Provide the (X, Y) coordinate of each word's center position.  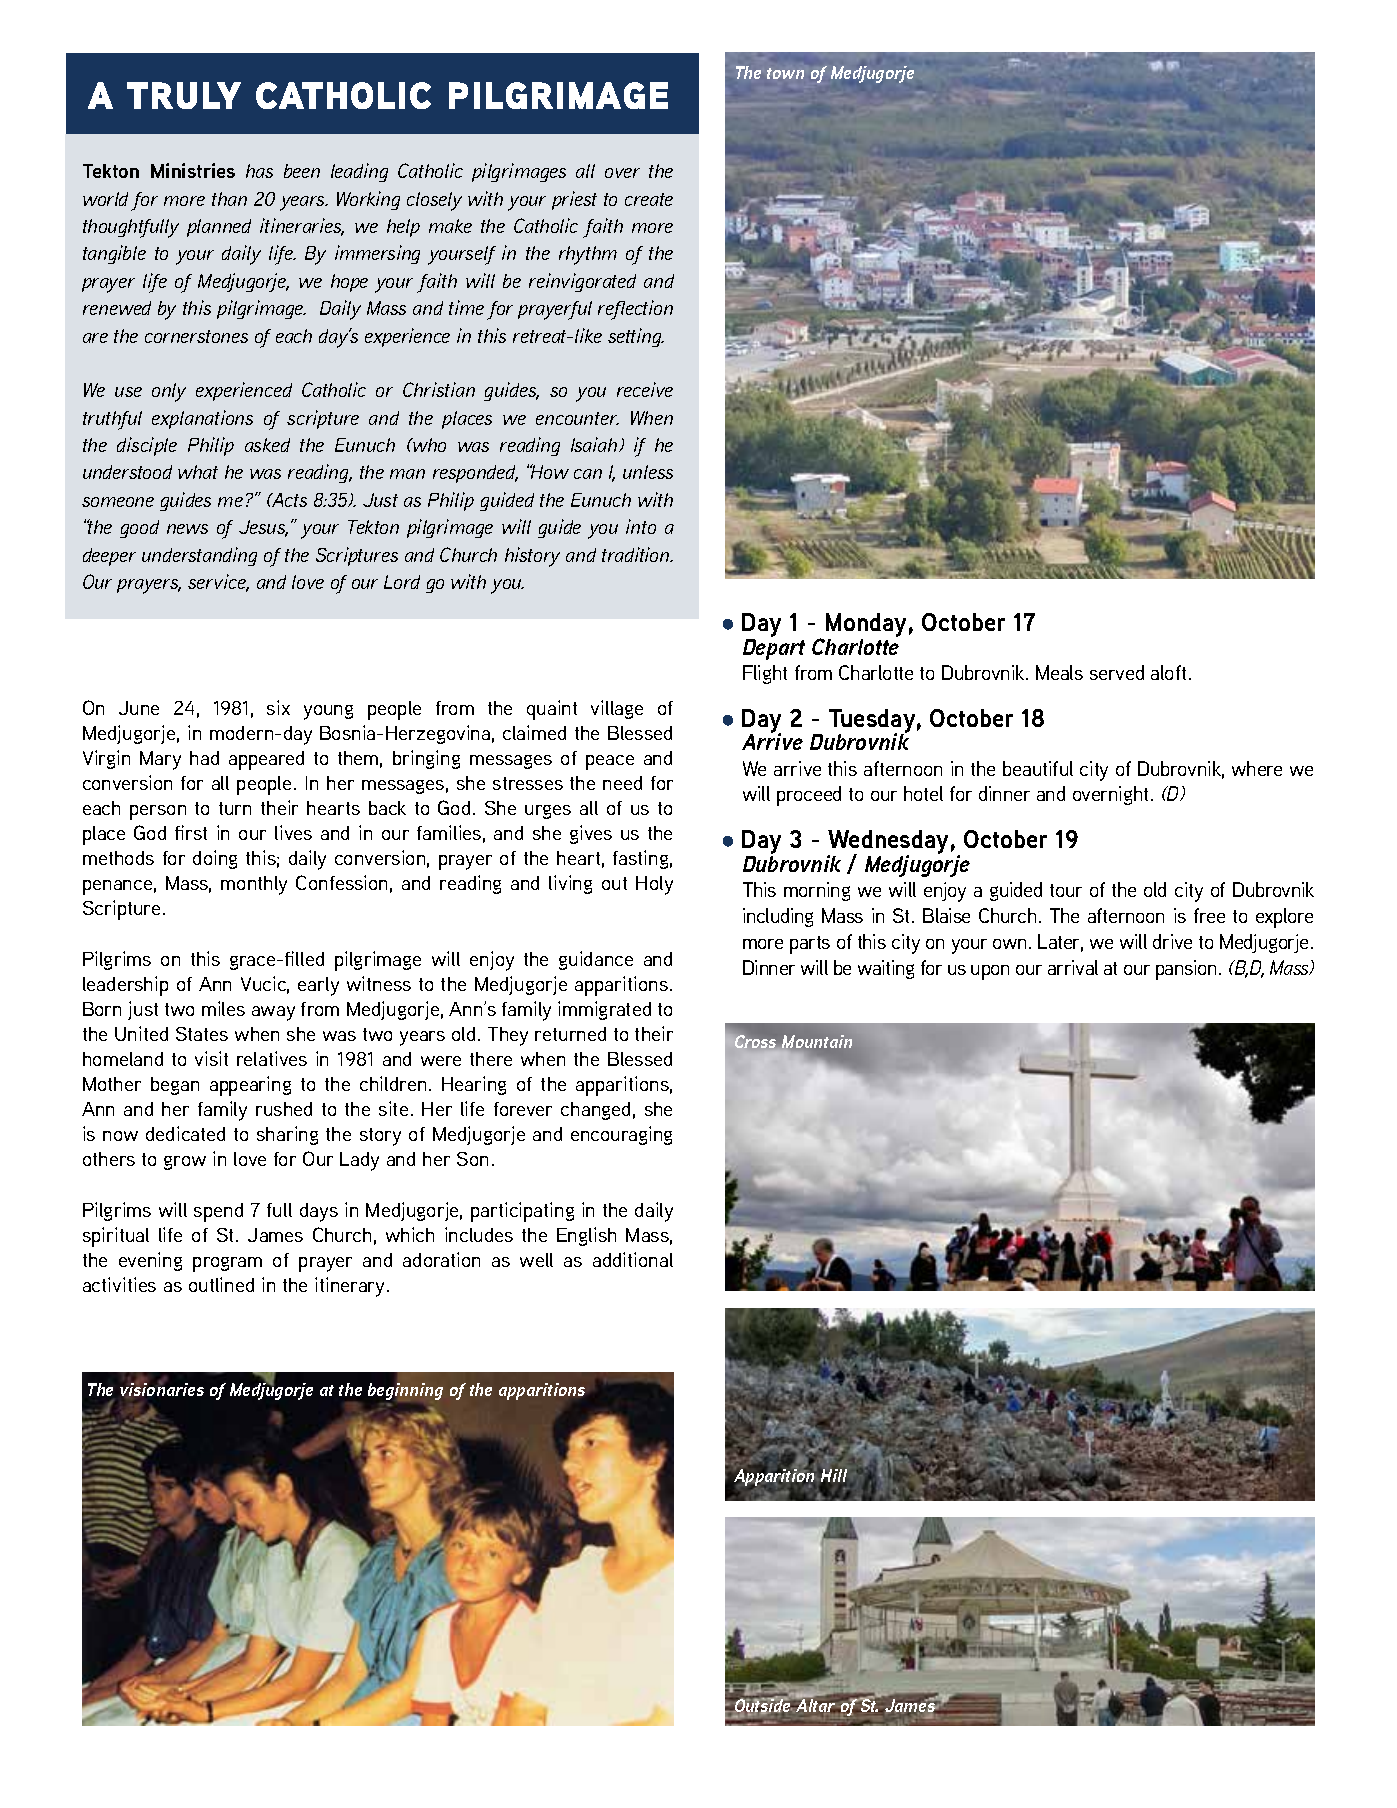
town (785, 73)
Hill (834, 1477)
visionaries (162, 1390)
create (649, 199)
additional (633, 1259)
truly (184, 95)
